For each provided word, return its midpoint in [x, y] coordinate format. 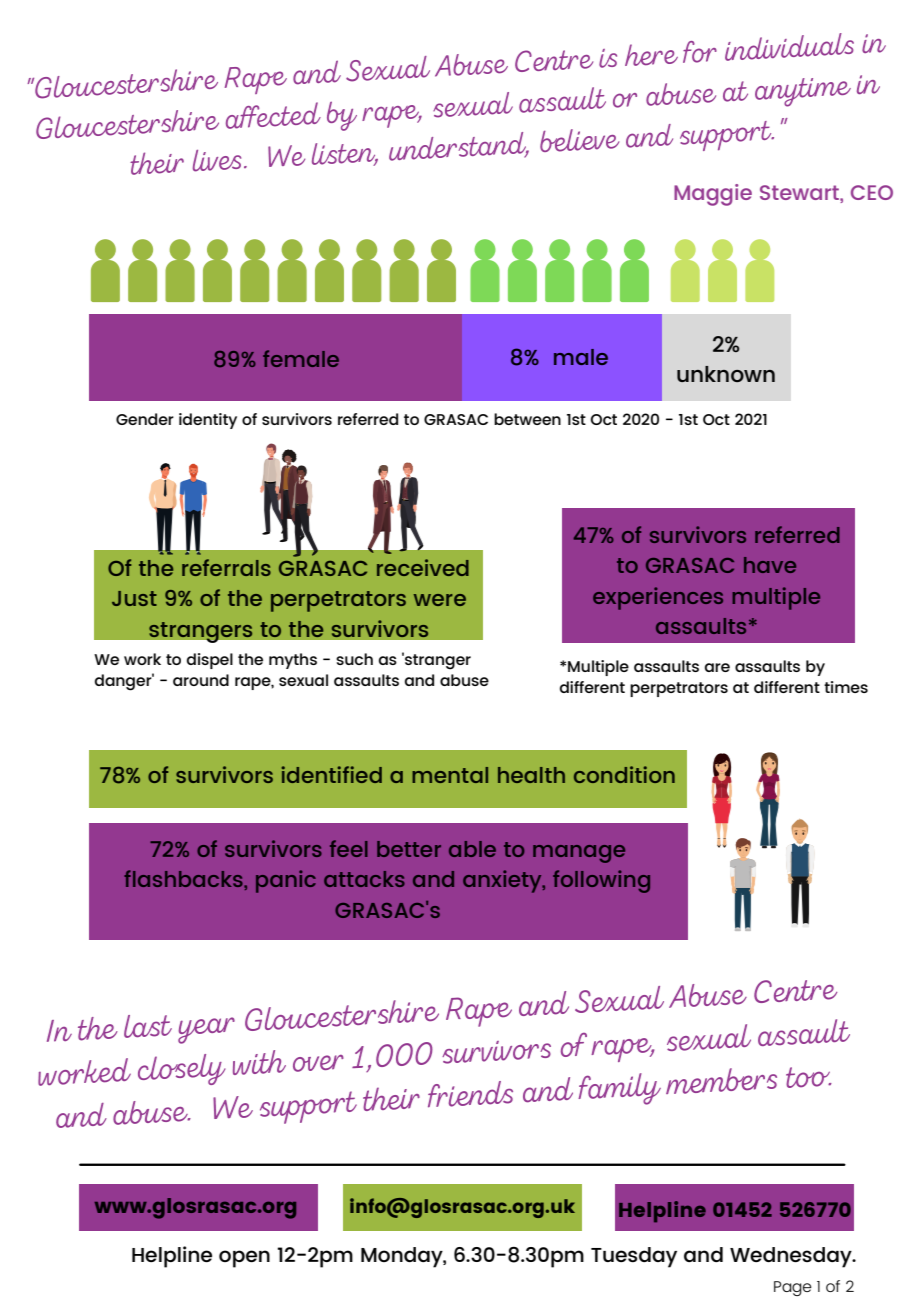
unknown [726, 374]
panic [286, 881]
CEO [872, 192]
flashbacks [184, 879]
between [527, 419]
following [601, 881]
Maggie [713, 195]
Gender [145, 419]
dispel [210, 661]
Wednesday [792, 1257]
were [440, 600]
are [717, 667]
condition [624, 774]
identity [208, 421]
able [472, 849]
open [244, 1259]
